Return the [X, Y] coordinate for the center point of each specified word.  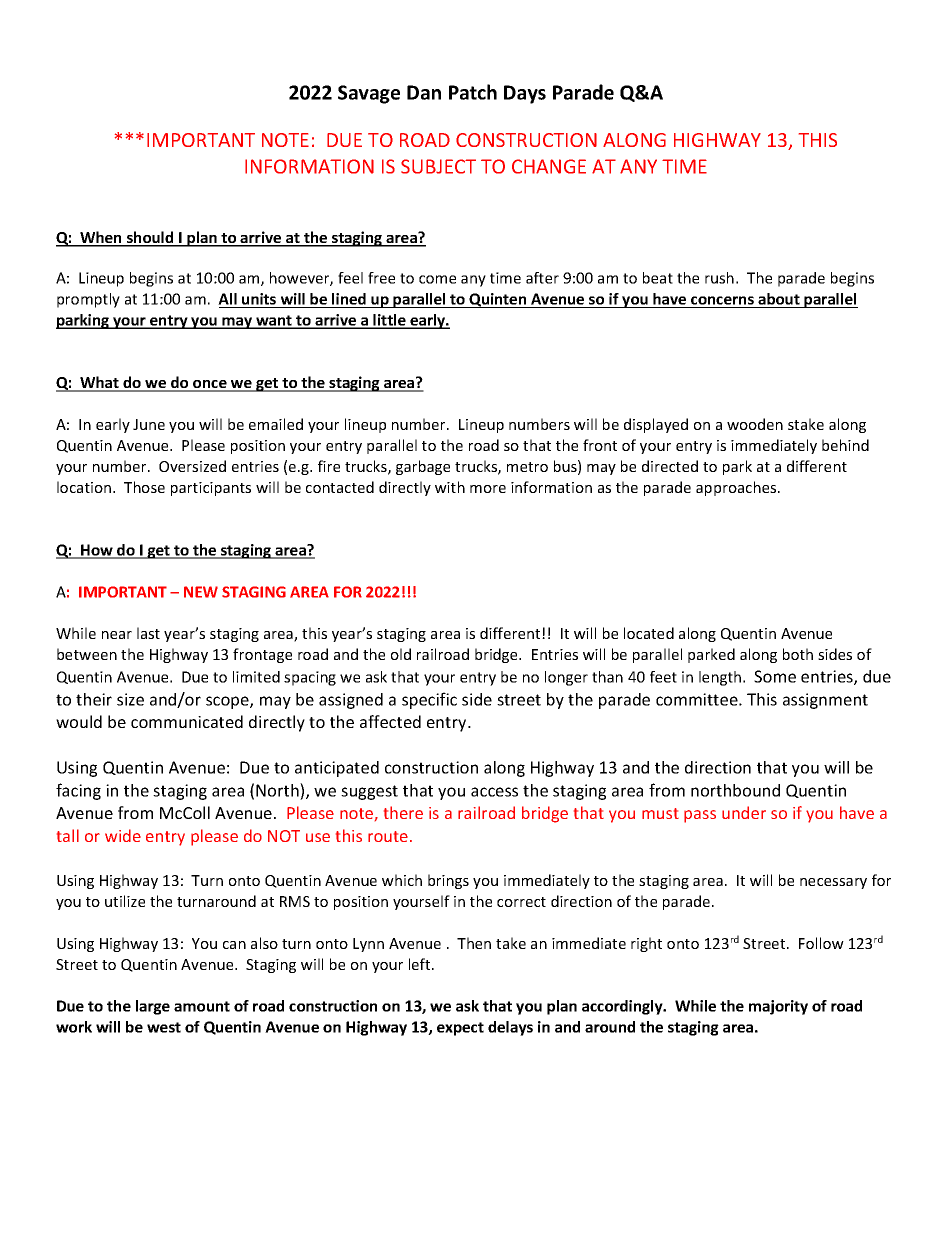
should [150, 238]
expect [460, 1029]
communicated [187, 721]
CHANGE [549, 166]
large [153, 1007]
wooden [755, 424]
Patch [473, 92]
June [149, 424]
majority [778, 1007]
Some [775, 676]
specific [429, 700]
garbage [423, 467]
